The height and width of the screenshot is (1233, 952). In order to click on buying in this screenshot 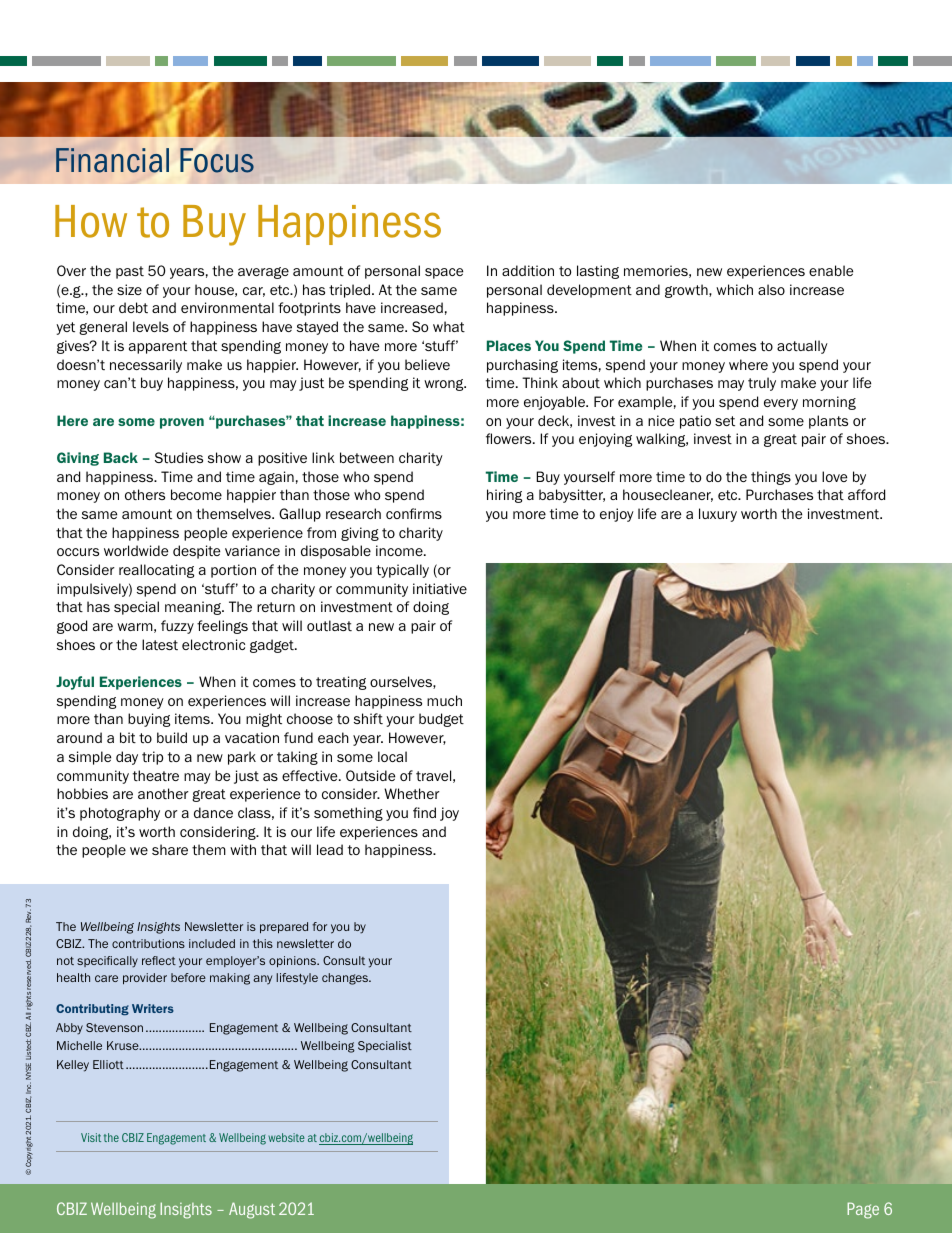, I will do `click(149, 720)`.
